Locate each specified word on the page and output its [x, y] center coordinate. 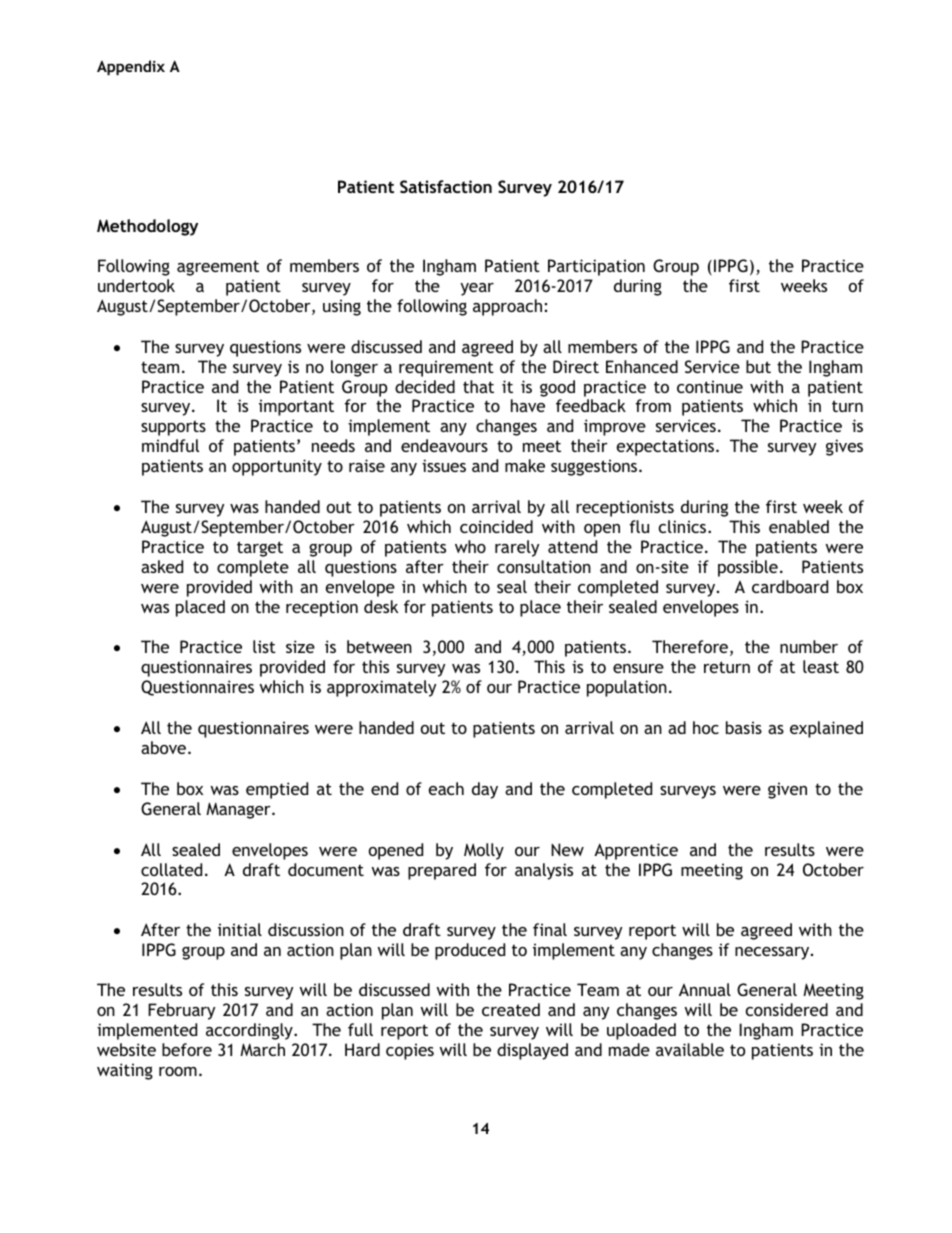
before [187, 1049]
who [470, 546]
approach [507, 307]
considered [787, 1009]
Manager [239, 810]
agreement [218, 268]
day [485, 790]
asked [162, 566]
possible [748, 568]
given [787, 790]
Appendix [131, 67]
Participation [596, 267]
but [758, 366]
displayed [532, 1051]
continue [710, 386]
